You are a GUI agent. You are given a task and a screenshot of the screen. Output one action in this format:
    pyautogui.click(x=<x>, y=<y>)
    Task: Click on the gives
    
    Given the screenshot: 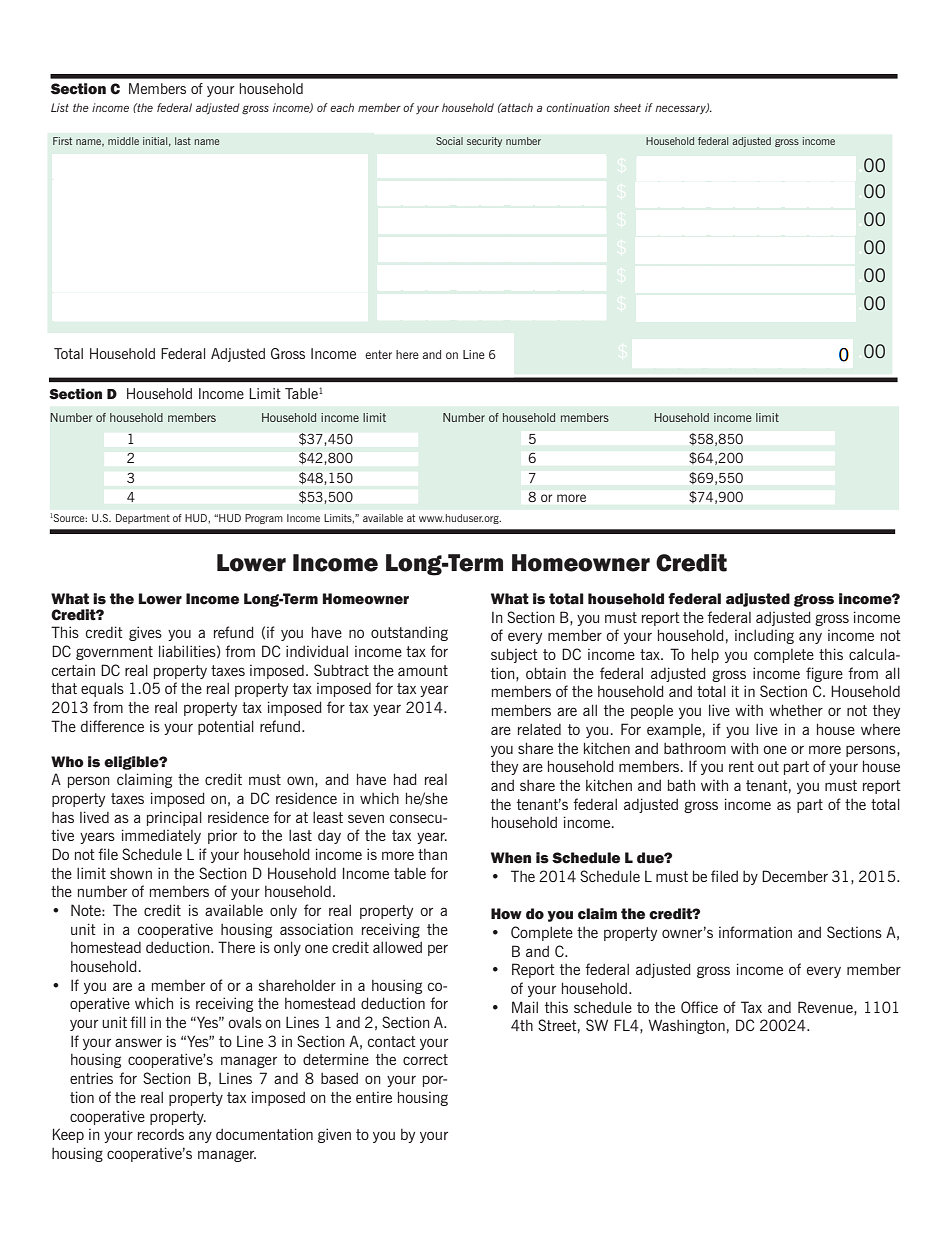 What is the action you would take?
    pyautogui.click(x=145, y=633)
